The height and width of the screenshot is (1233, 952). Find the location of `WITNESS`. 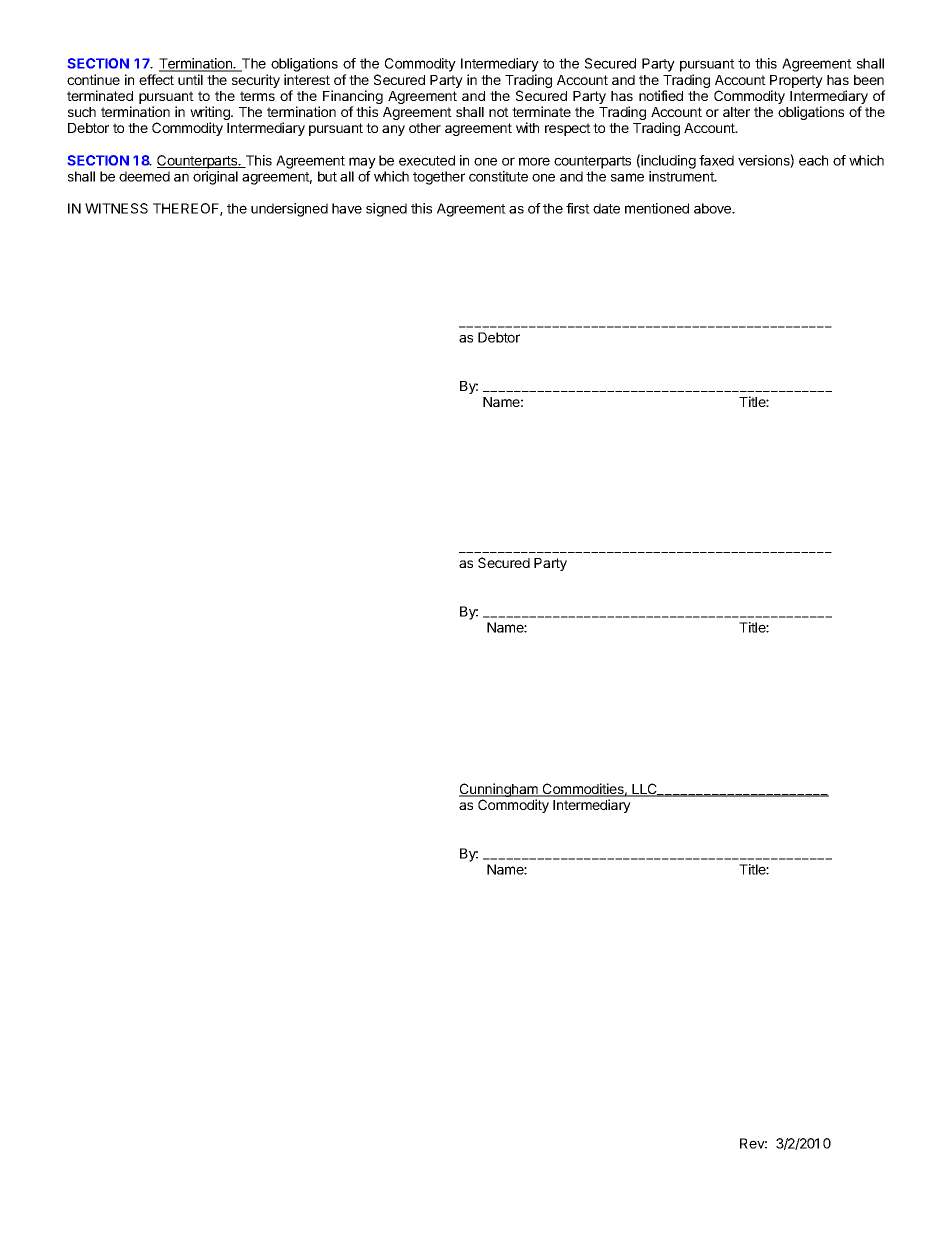

WITNESS is located at coordinates (116, 208).
